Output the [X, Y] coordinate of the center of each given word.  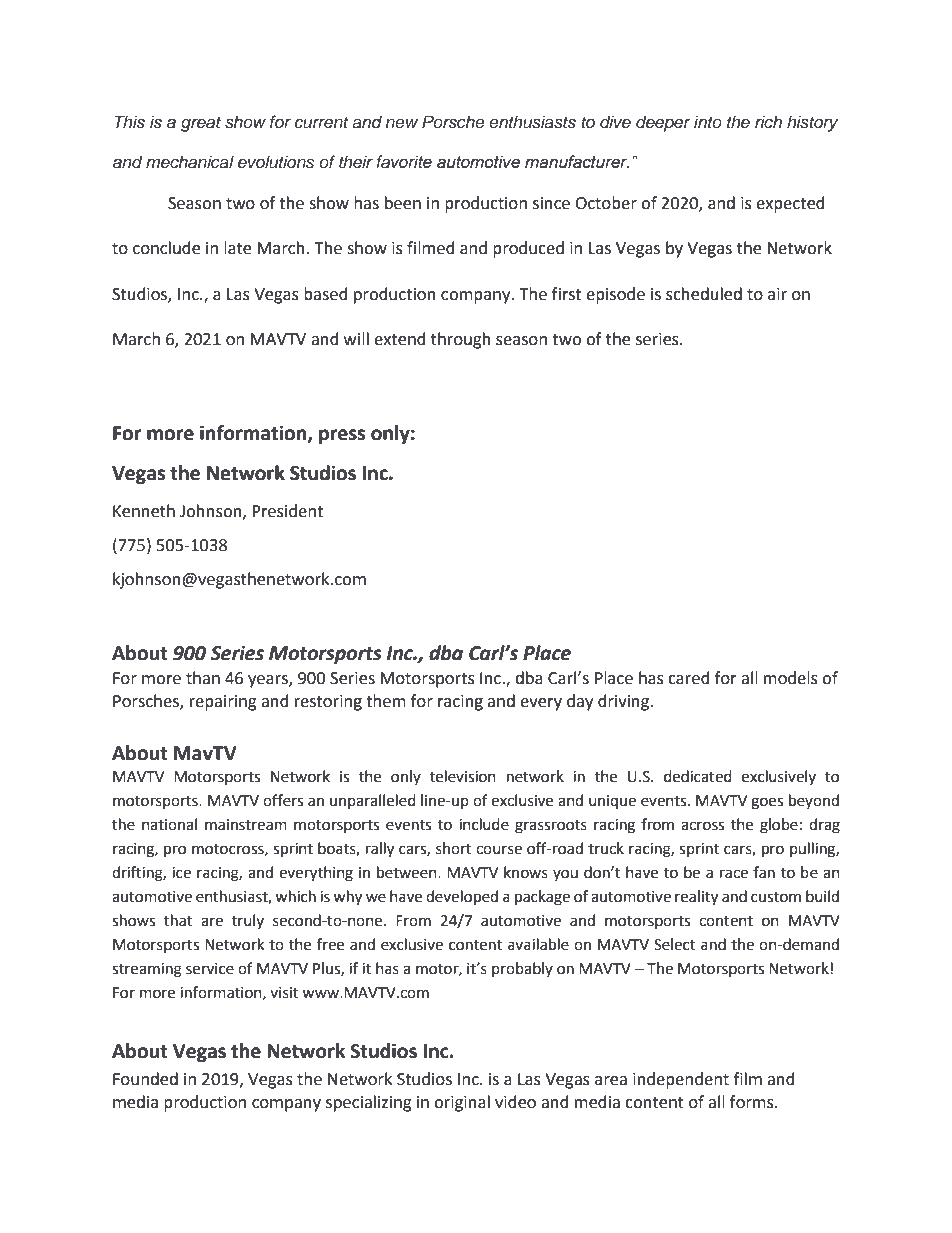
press [342, 436]
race [734, 874]
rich [768, 121]
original [462, 1103]
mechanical [190, 162]
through [461, 340]
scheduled [704, 294]
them [386, 701]
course [499, 850]
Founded [145, 1079]
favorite [404, 162]
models [791, 678]
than [203, 678]
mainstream [246, 825]
